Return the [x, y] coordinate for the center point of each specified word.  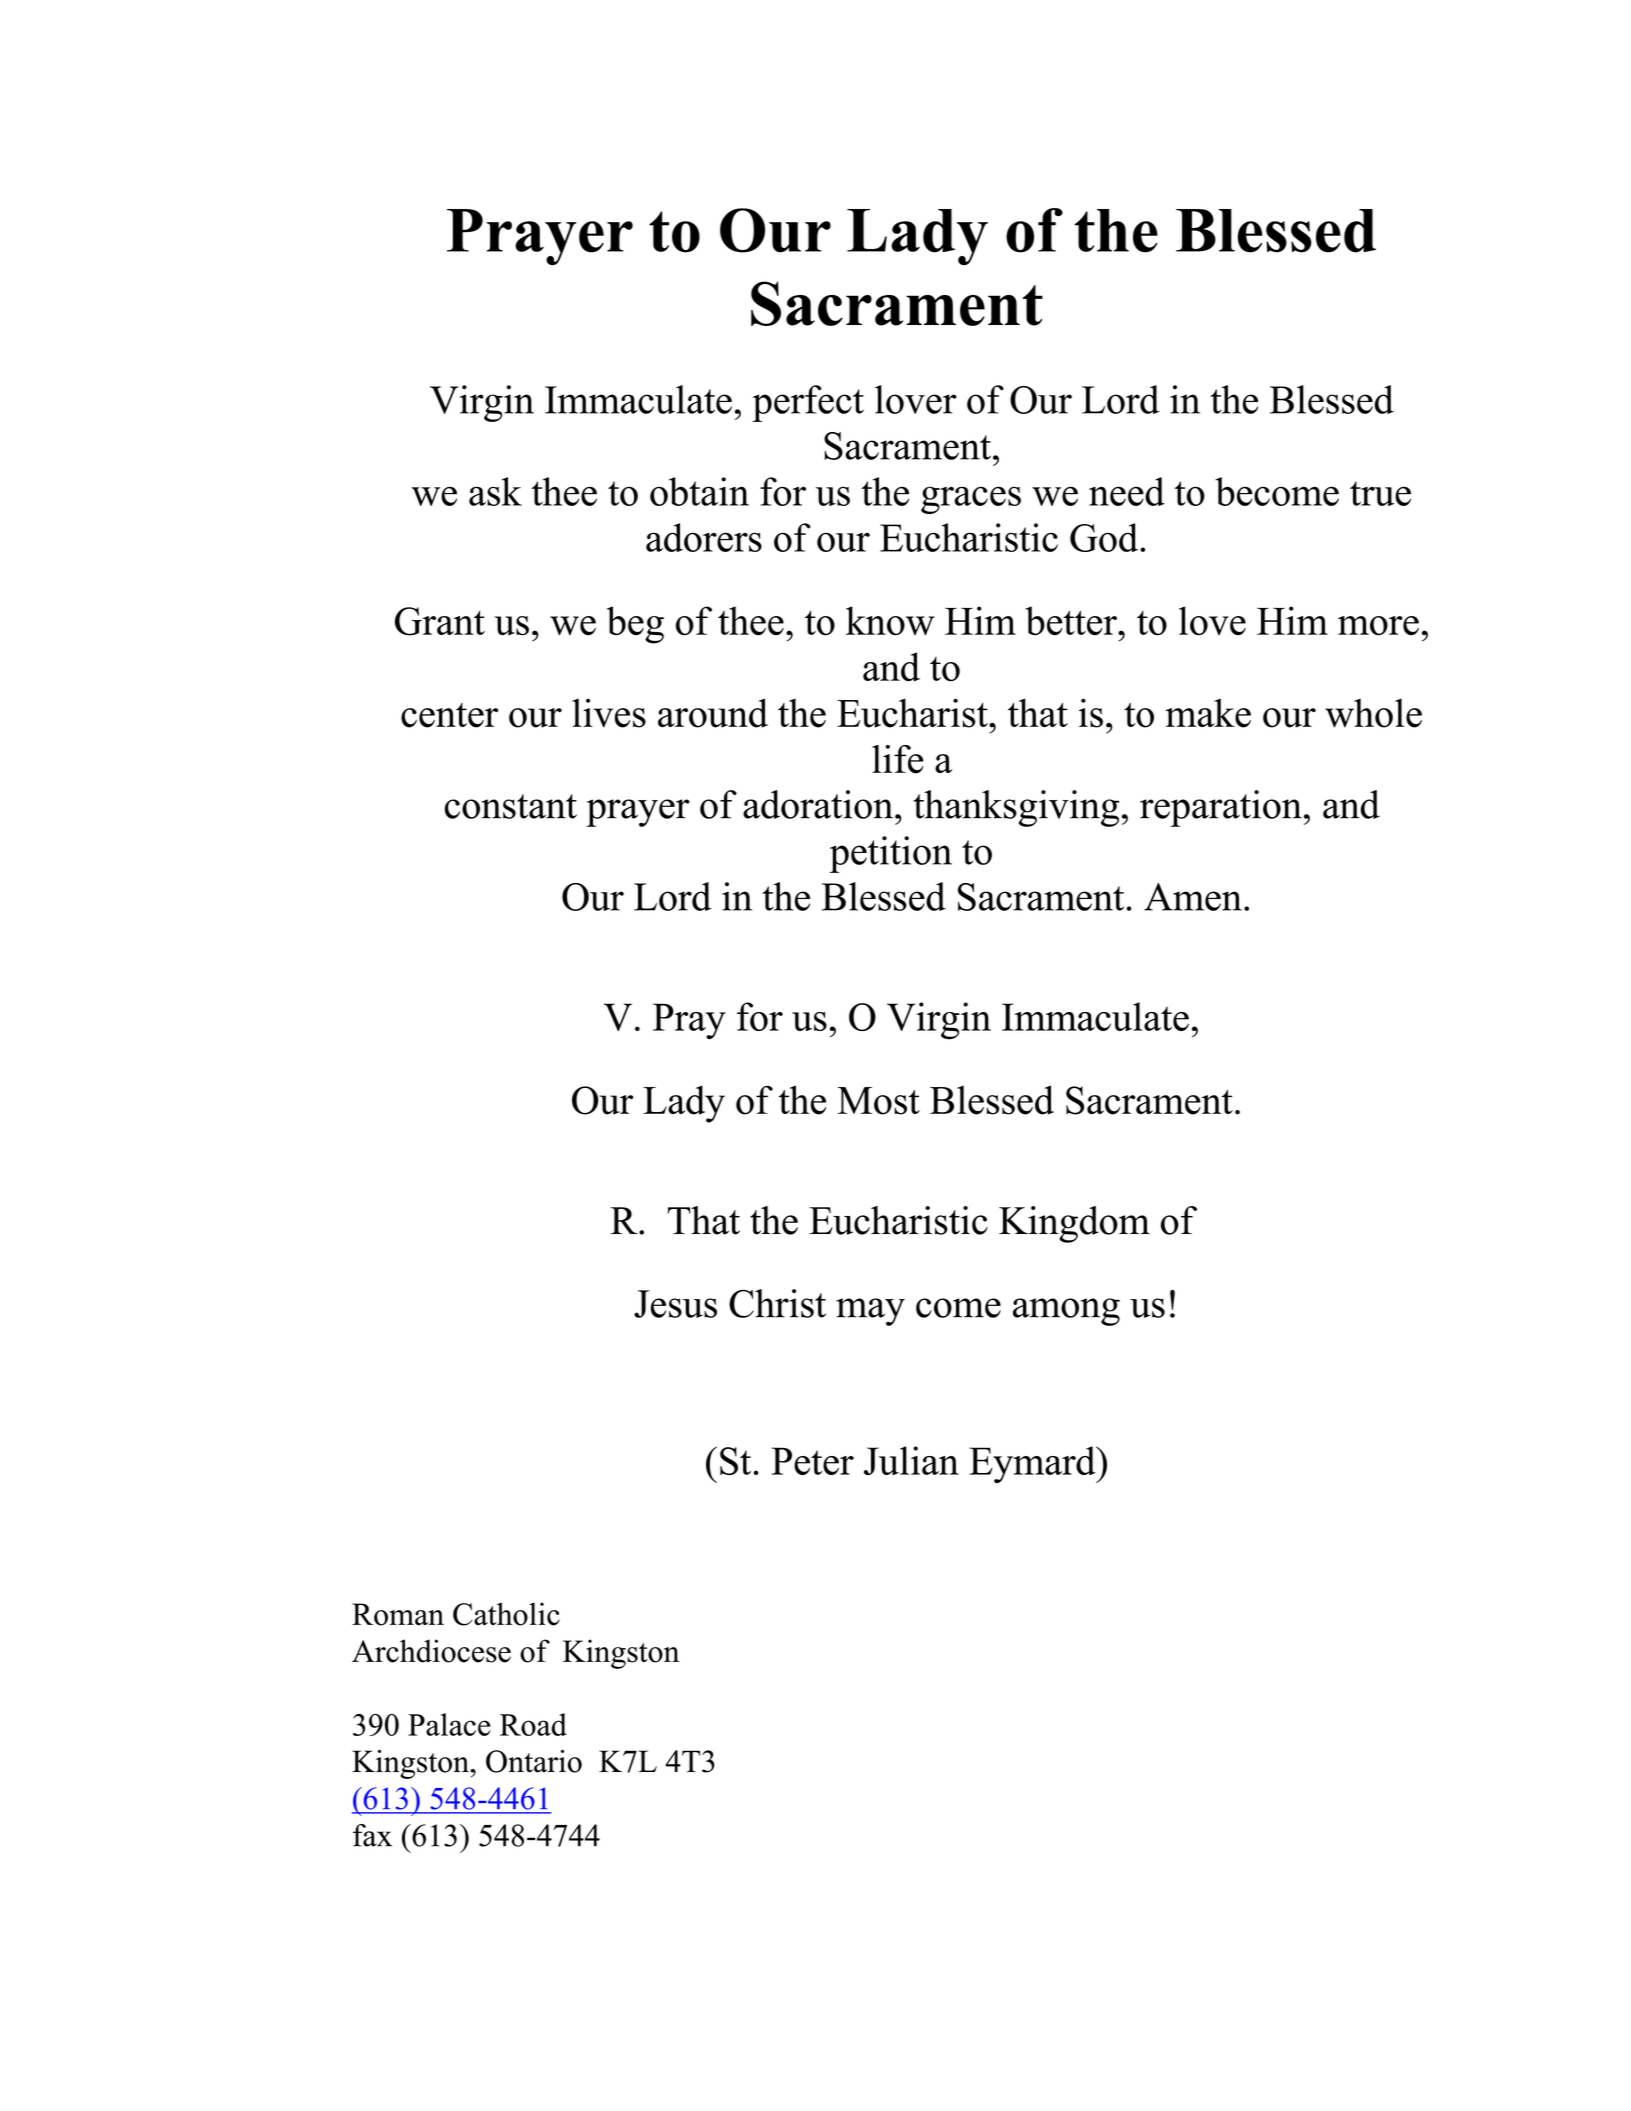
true [1380, 493]
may [870, 1312]
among [1066, 1312]
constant [511, 806]
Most [879, 1101]
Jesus [675, 1304]
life [898, 759]
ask [495, 491]
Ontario [534, 1761]
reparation [1221, 808]
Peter [813, 1461]
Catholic [506, 1614]
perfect [808, 403]
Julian [911, 1460]
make [1208, 713]
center [449, 715]
